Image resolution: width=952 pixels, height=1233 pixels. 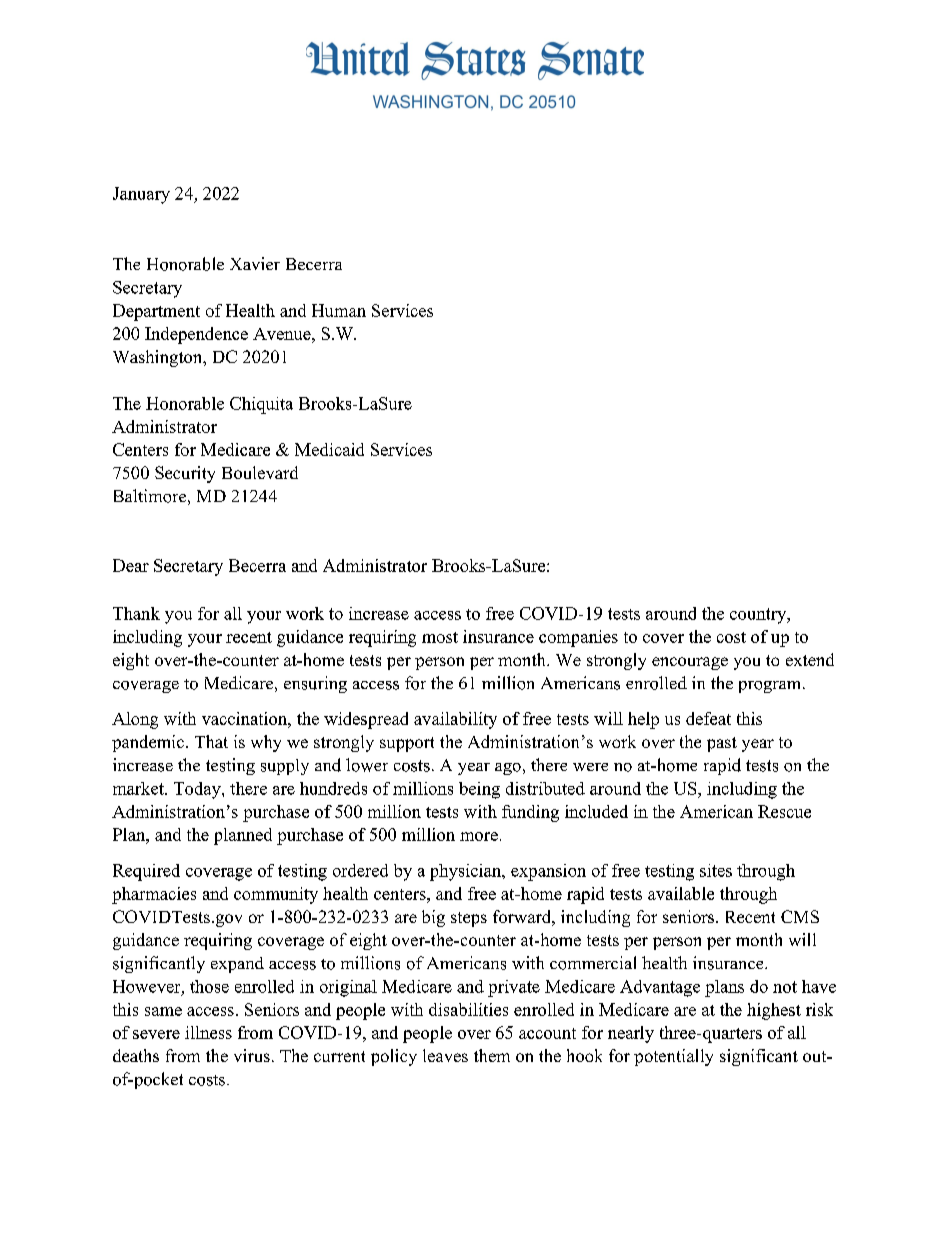 I want to click on illness, so click(x=208, y=1032).
